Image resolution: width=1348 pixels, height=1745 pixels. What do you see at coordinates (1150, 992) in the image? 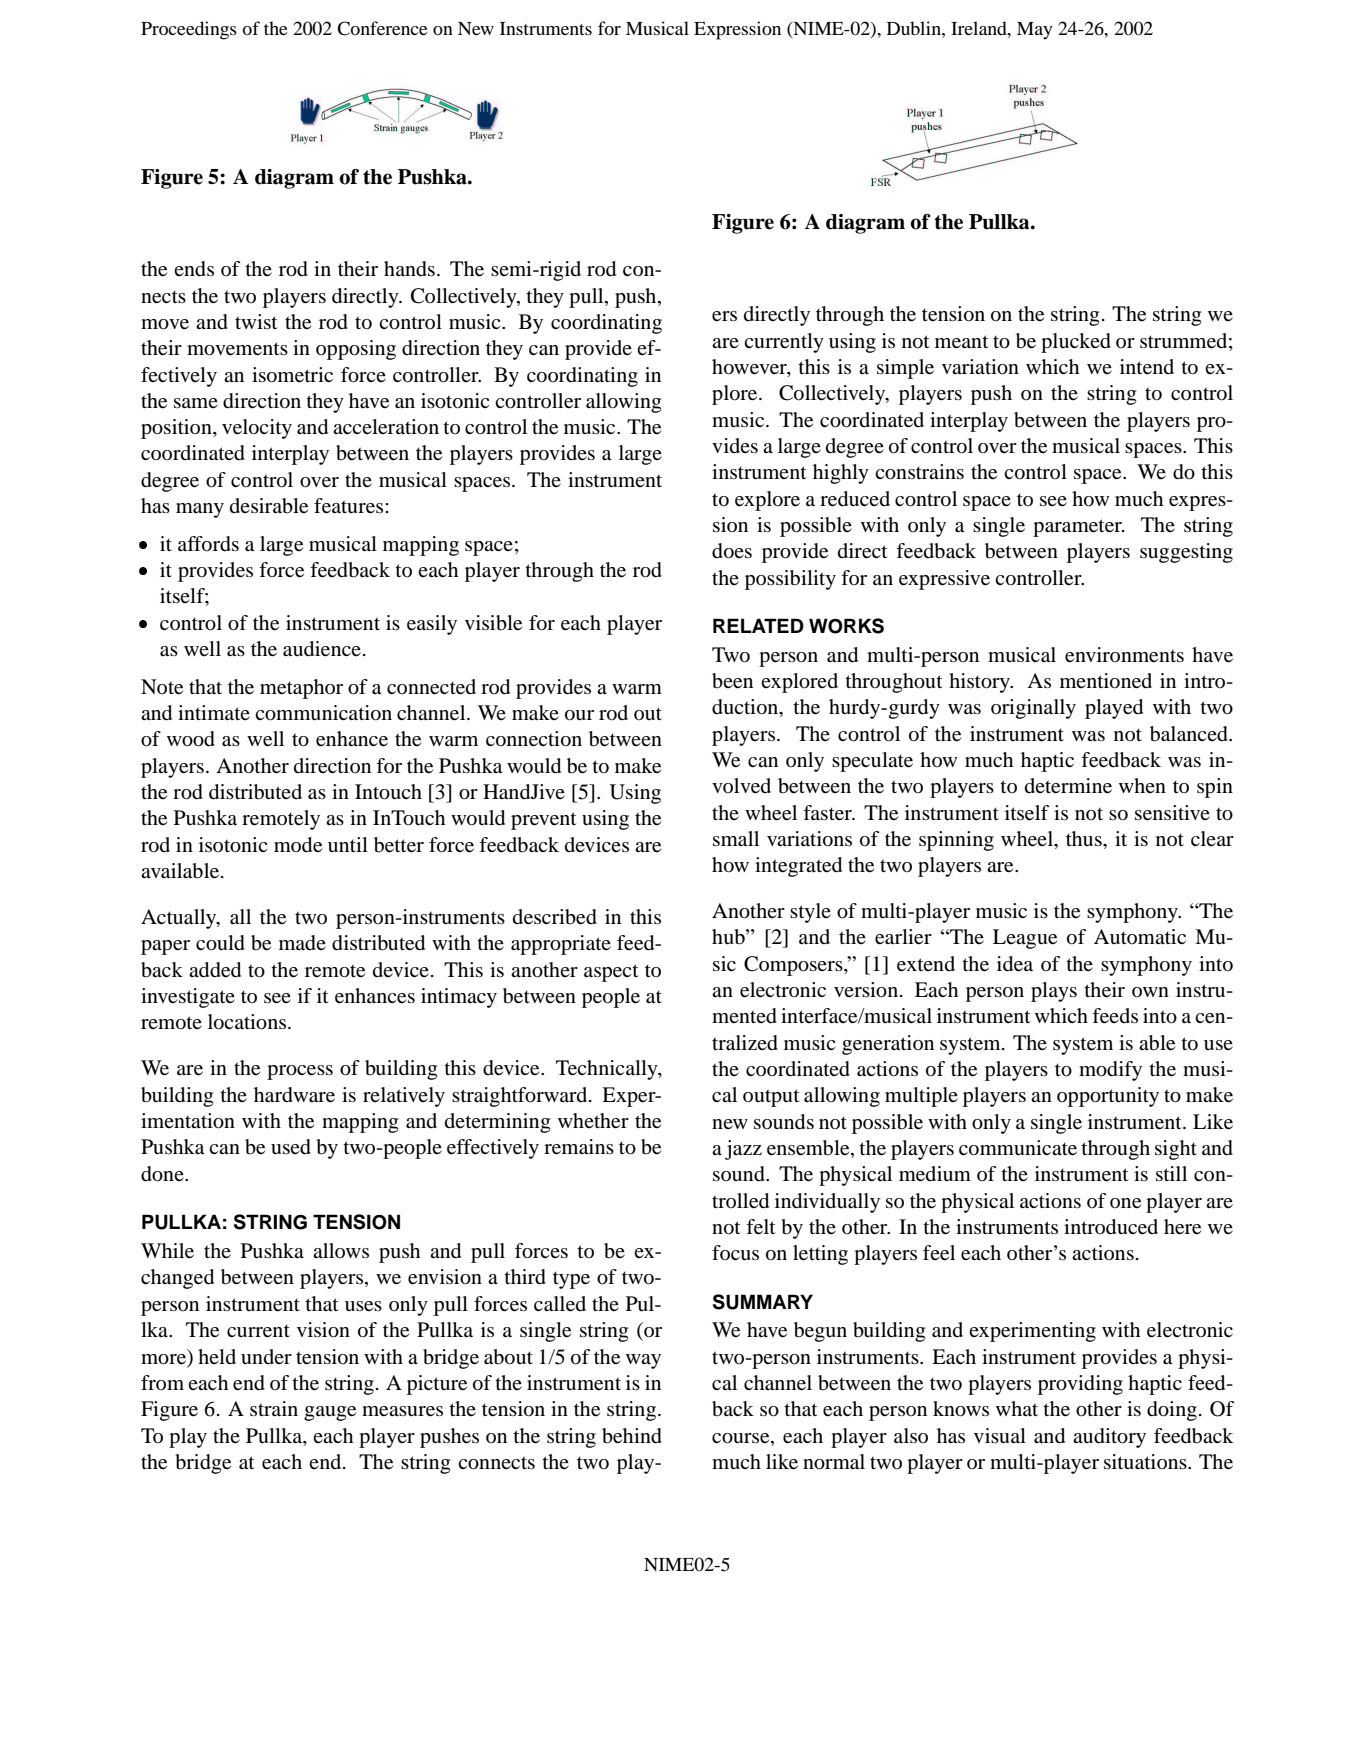
I see `own` at bounding box center [1150, 992].
